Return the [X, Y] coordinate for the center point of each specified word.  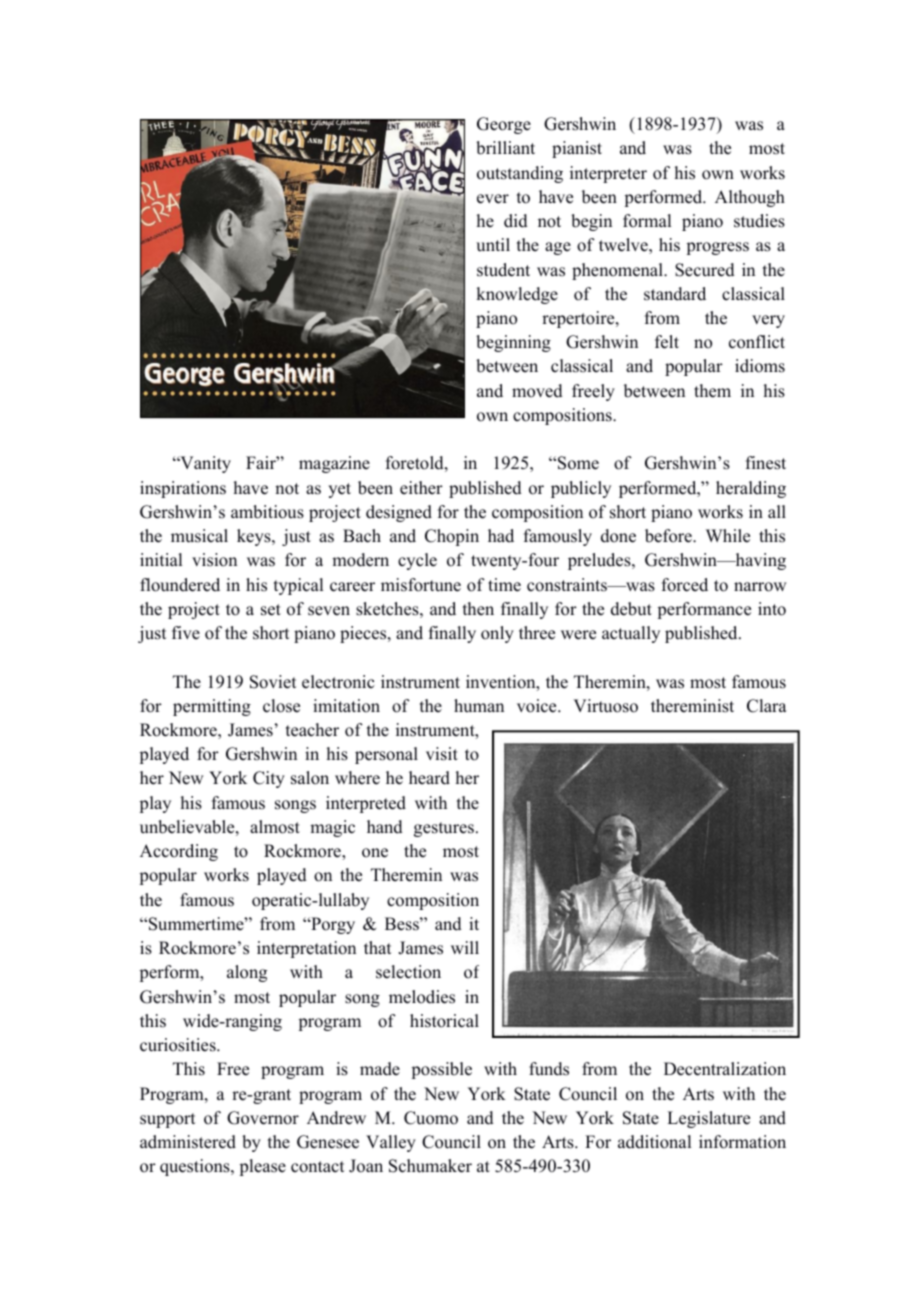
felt [667, 342]
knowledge [517, 295]
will [465, 947]
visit [442, 754]
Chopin [452, 537]
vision [214, 560]
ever [493, 199]
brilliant [505, 148]
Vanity [204, 464]
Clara [767, 706]
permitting [212, 707]
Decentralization [725, 1069]
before [669, 536]
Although [750, 198]
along [247, 973]
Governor [263, 1118]
